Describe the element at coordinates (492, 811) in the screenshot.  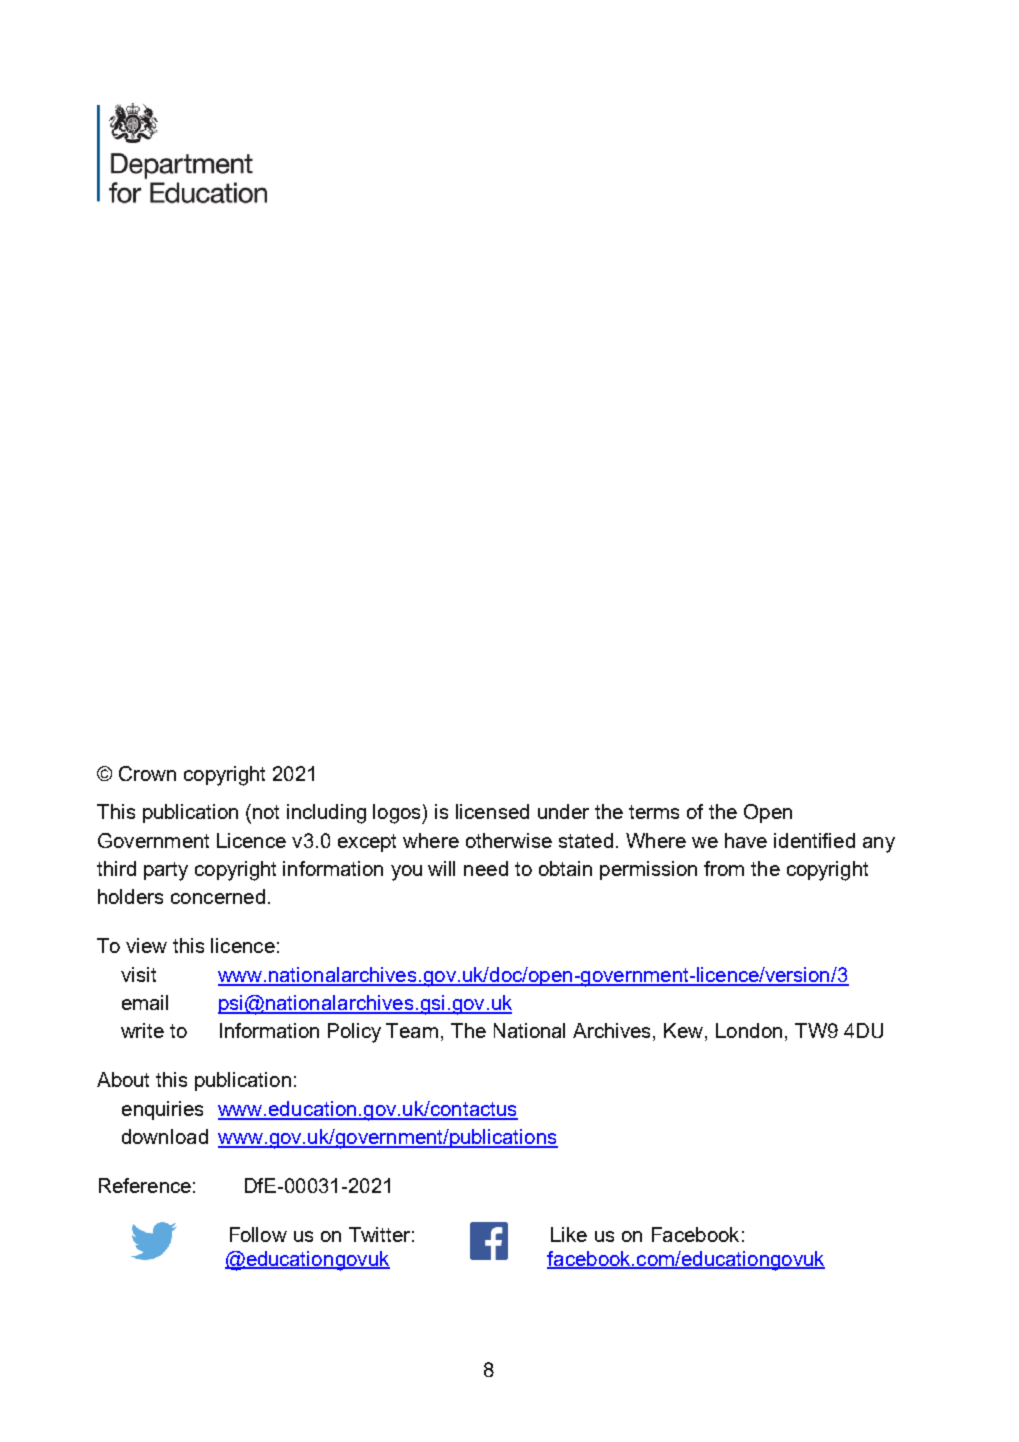
I see `licensed` at that location.
